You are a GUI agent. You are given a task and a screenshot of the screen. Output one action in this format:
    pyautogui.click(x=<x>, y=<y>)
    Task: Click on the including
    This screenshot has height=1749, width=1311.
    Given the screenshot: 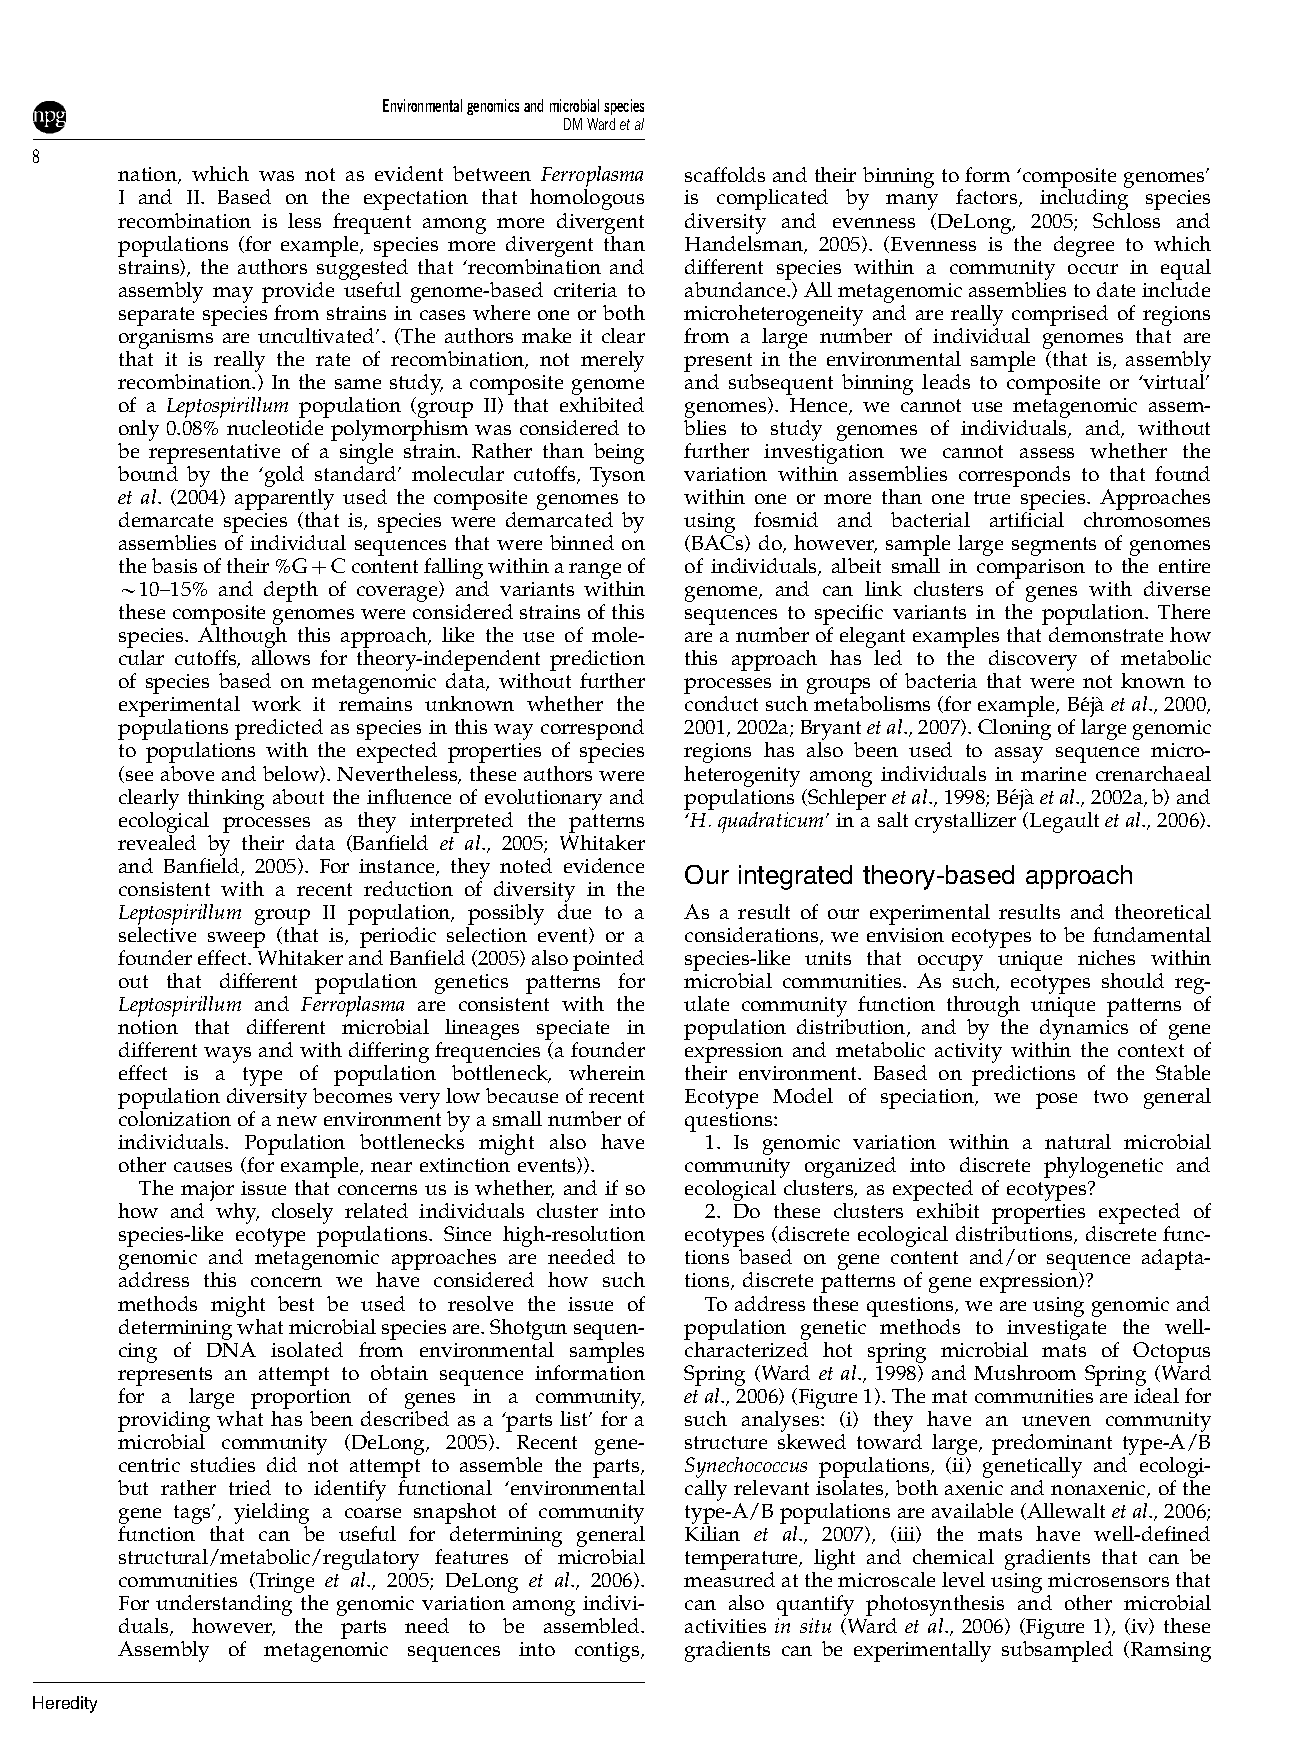 What is the action you would take?
    pyautogui.click(x=1085, y=198)
